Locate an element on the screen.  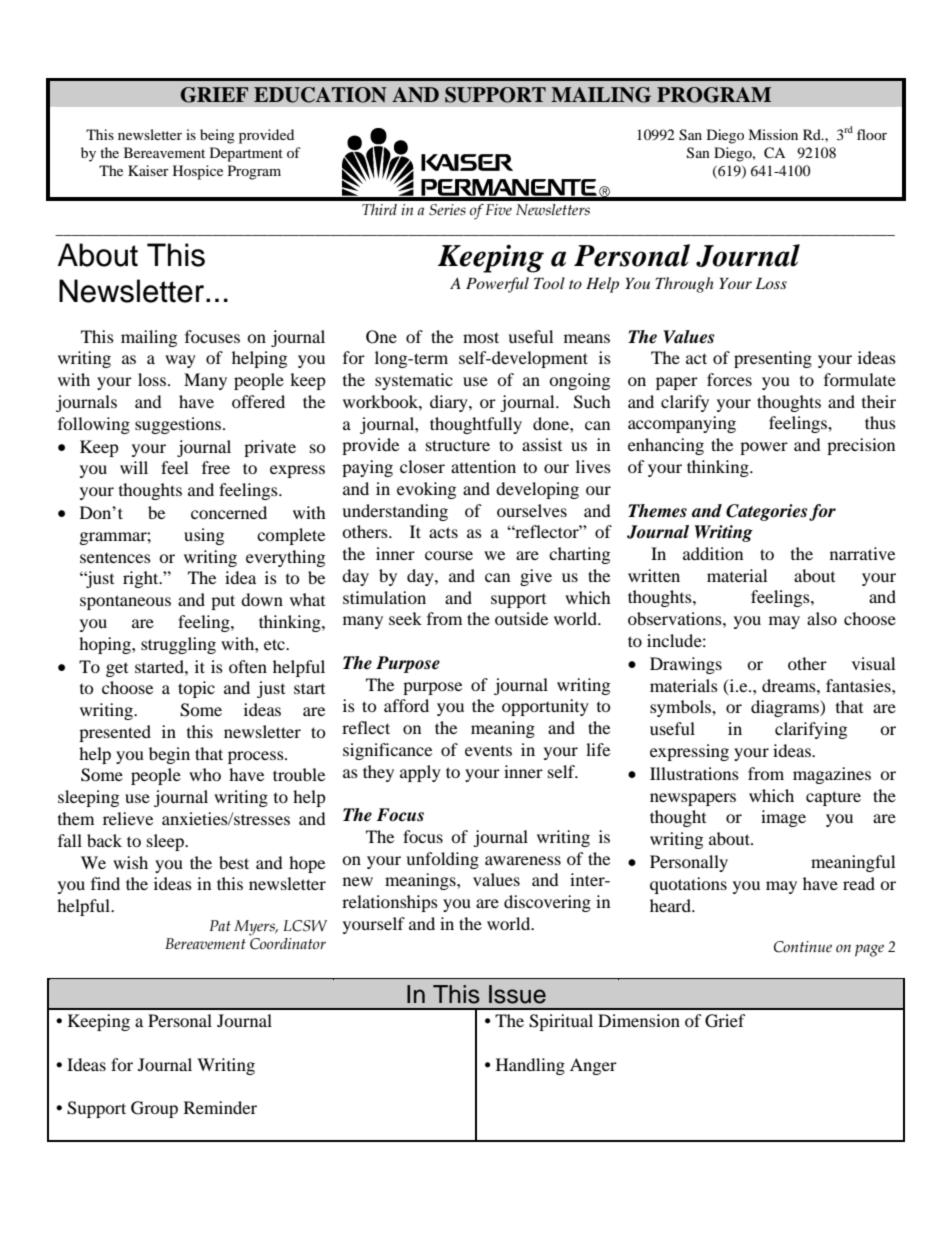
magazines is located at coordinates (832, 775).
